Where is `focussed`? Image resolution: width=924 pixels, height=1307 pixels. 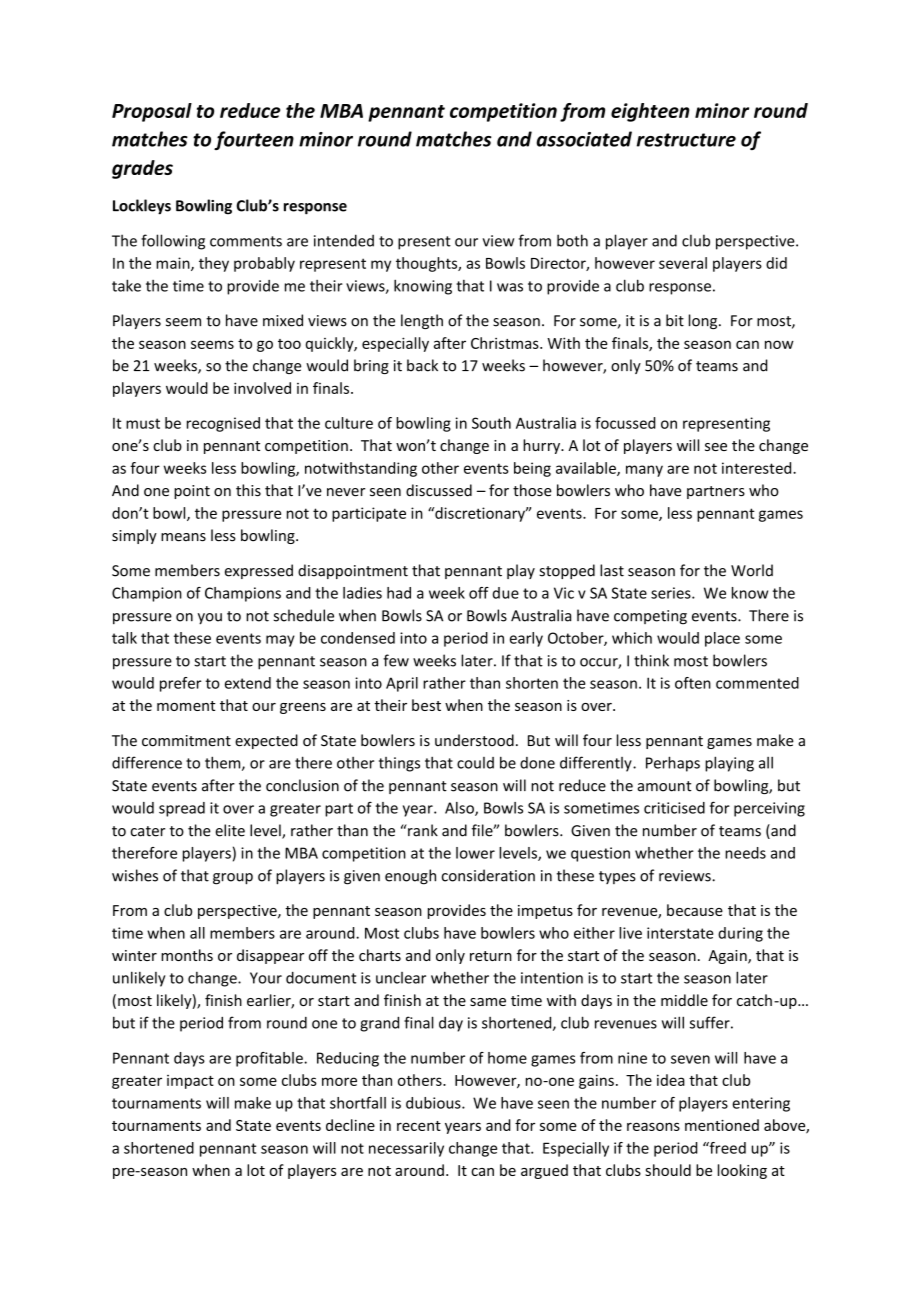
focussed is located at coordinates (625, 423).
